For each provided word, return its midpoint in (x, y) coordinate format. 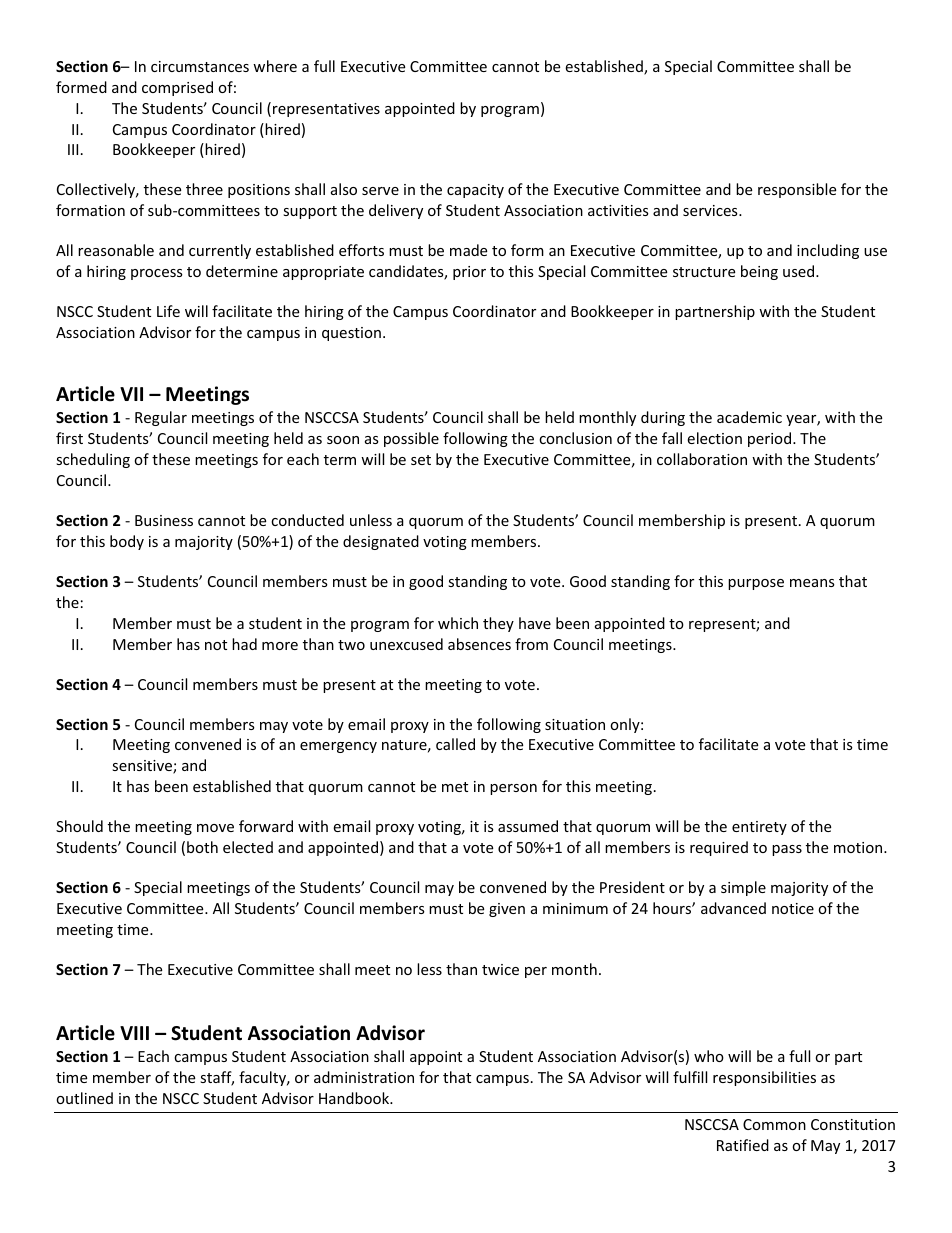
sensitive (143, 767)
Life (168, 311)
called (455, 744)
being (759, 272)
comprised (177, 88)
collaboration (702, 459)
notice (793, 908)
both (202, 847)
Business (164, 520)
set (421, 460)
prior (469, 273)
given (507, 910)
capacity (475, 191)
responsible (797, 190)
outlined (84, 1098)
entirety (759, 828)
